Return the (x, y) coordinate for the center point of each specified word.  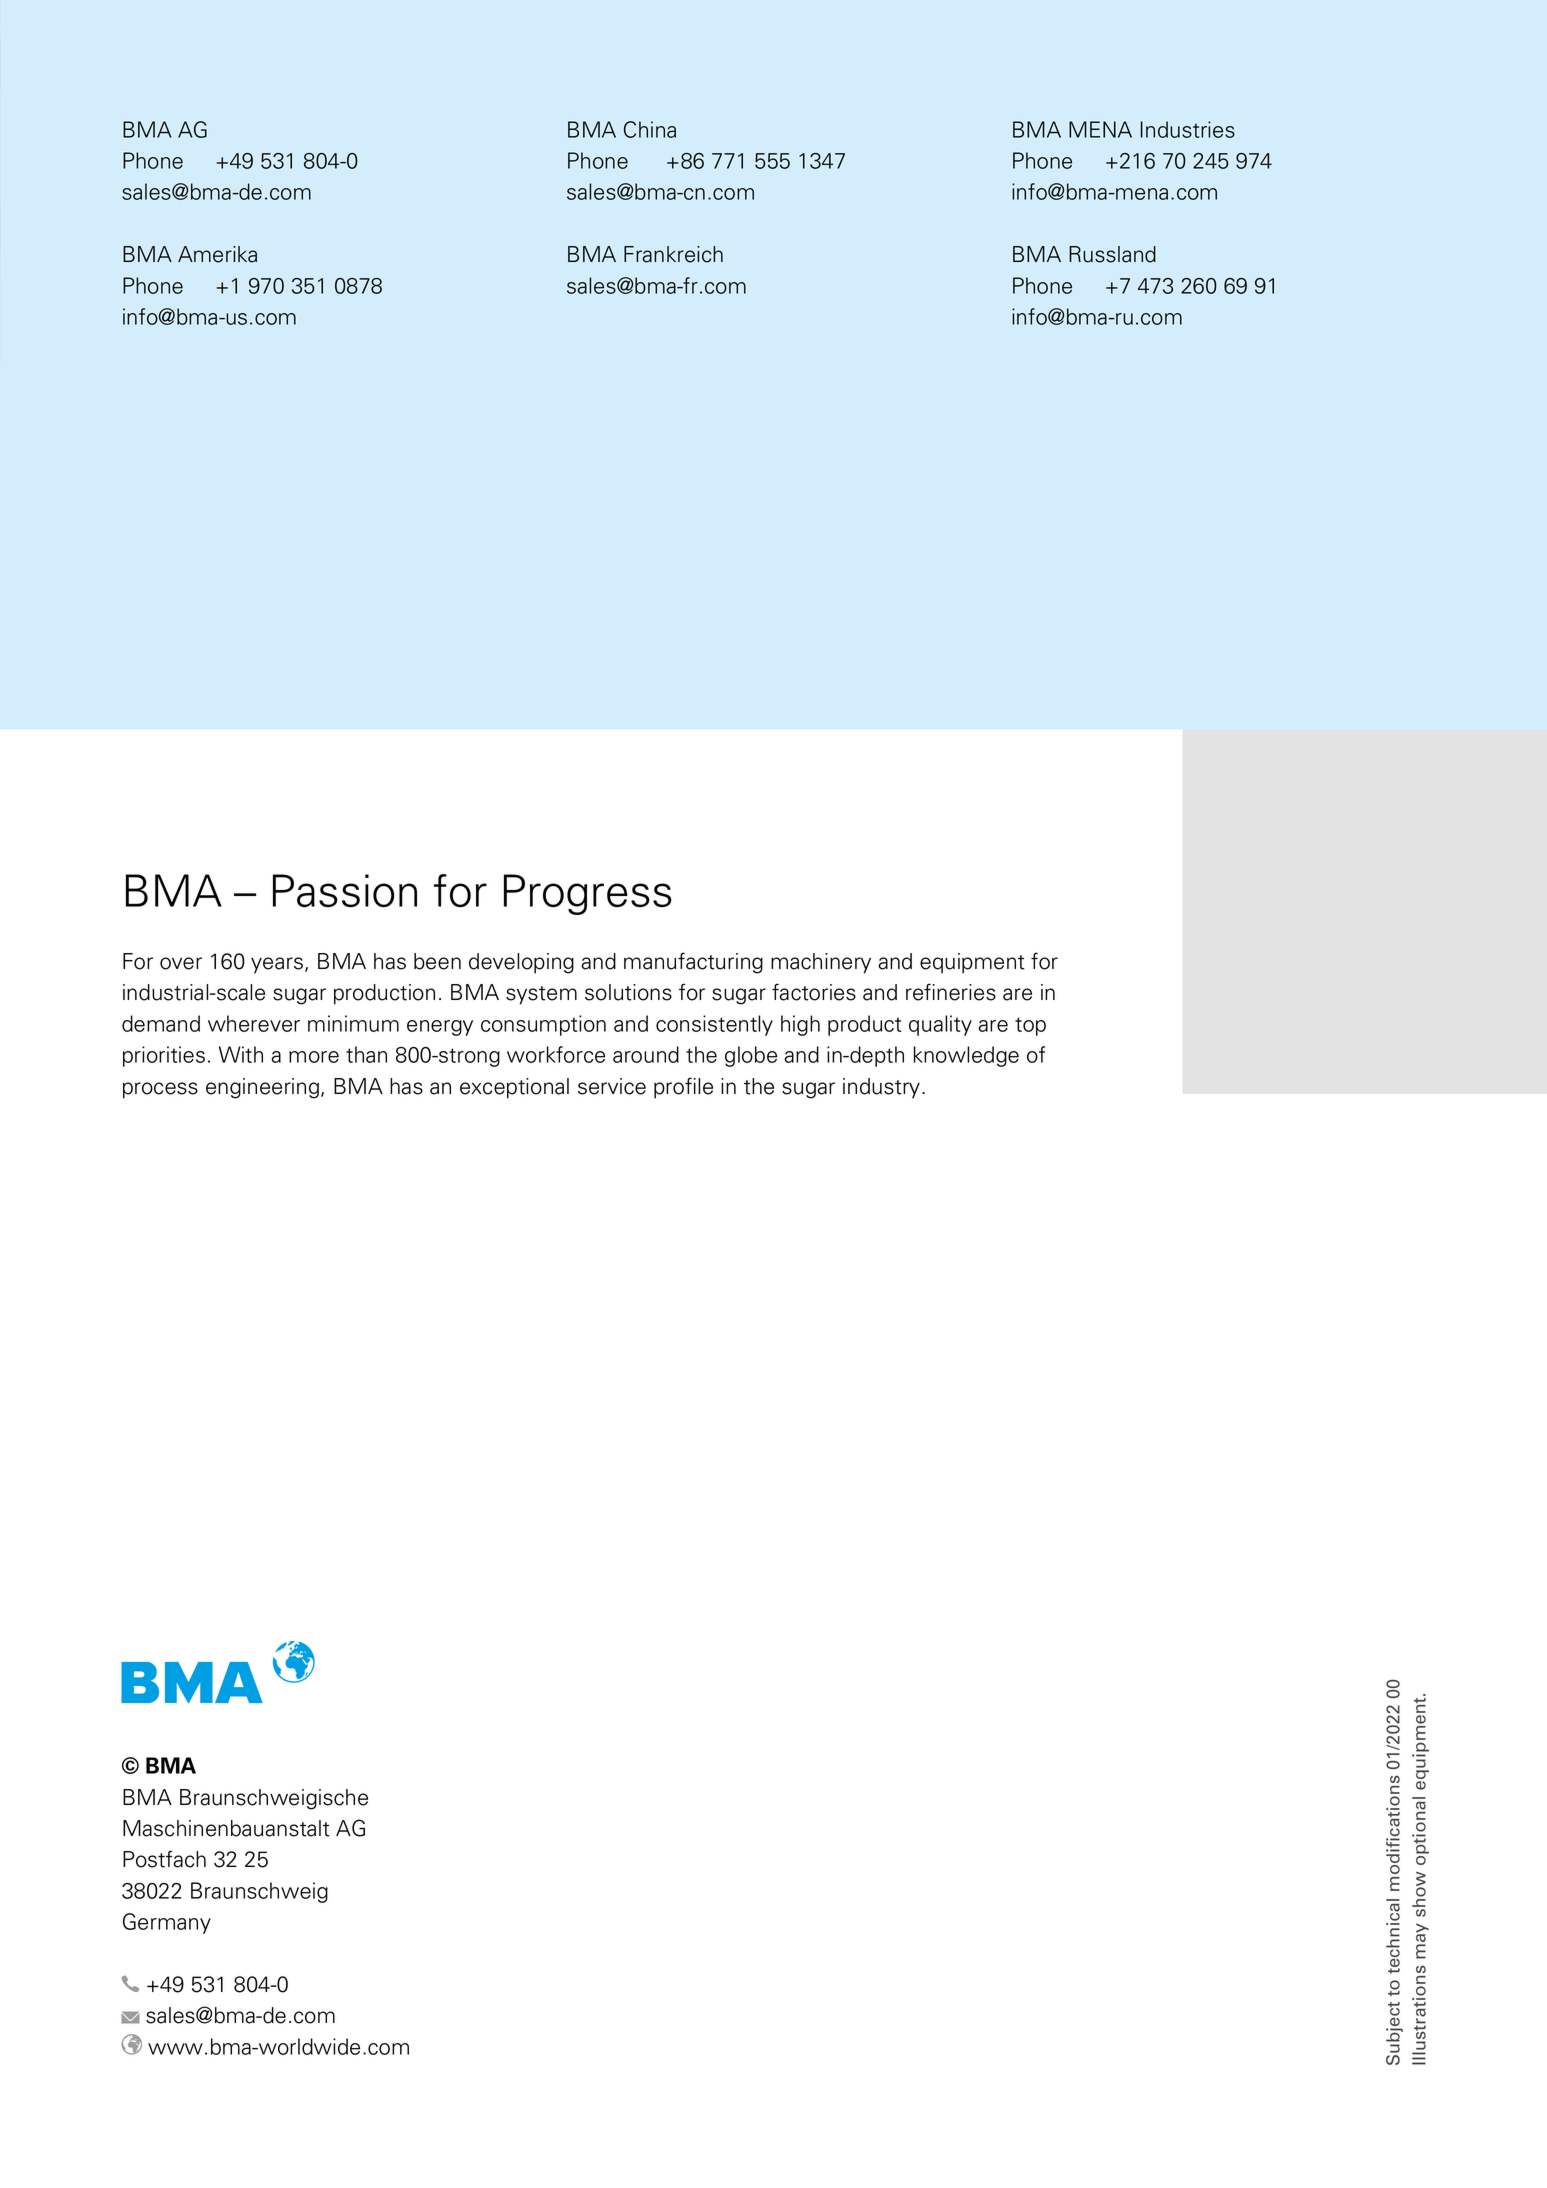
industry (883, 1088)
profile (683, 1088)
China (650, 129)
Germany (167, 1923)
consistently (714, 1025)
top (1030, 1026)
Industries (1188, 129)
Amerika (217, 254)
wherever (254, 1023)
